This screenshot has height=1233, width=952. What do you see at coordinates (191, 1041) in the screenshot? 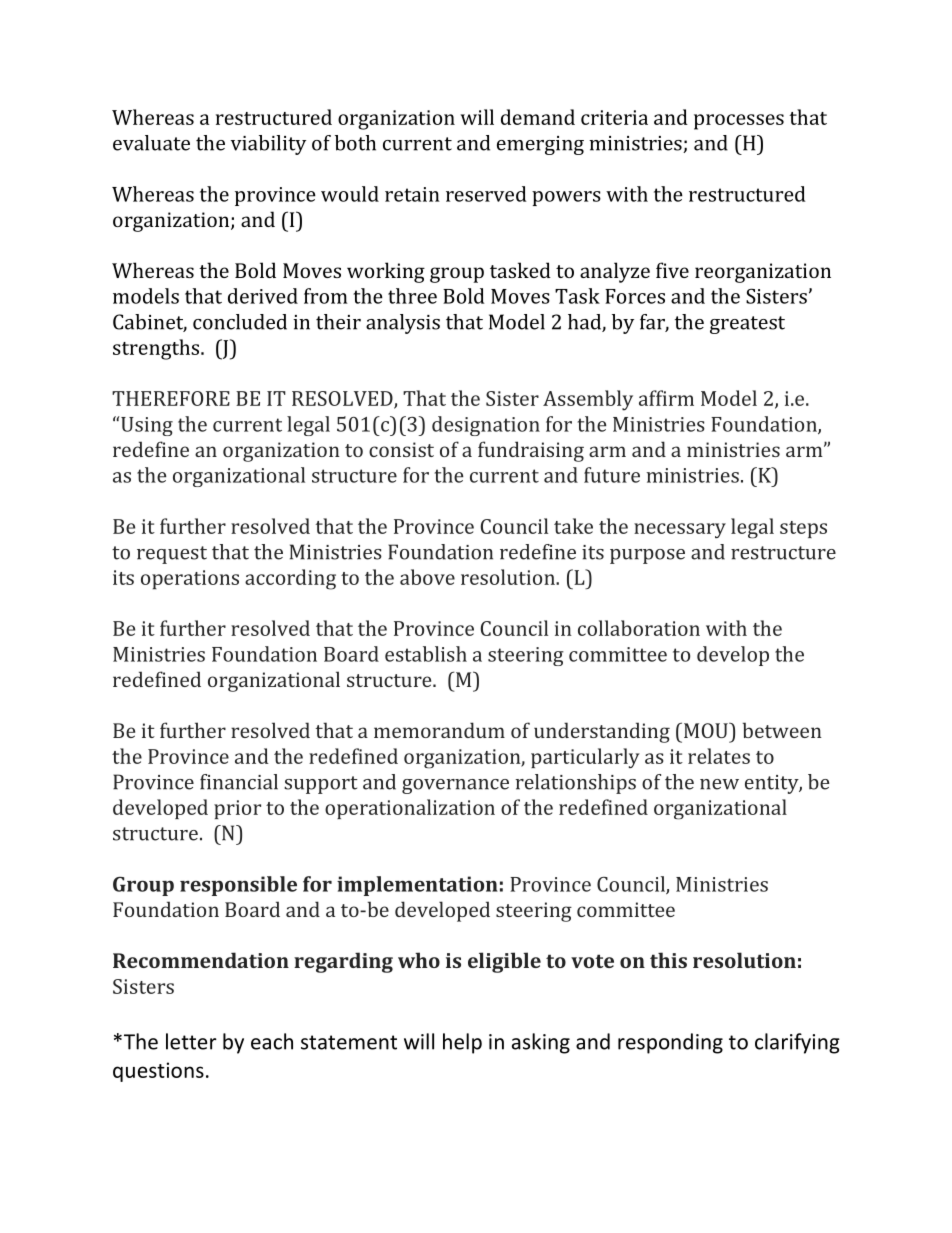
I see `letter` at bounding box center [191, 1041].
